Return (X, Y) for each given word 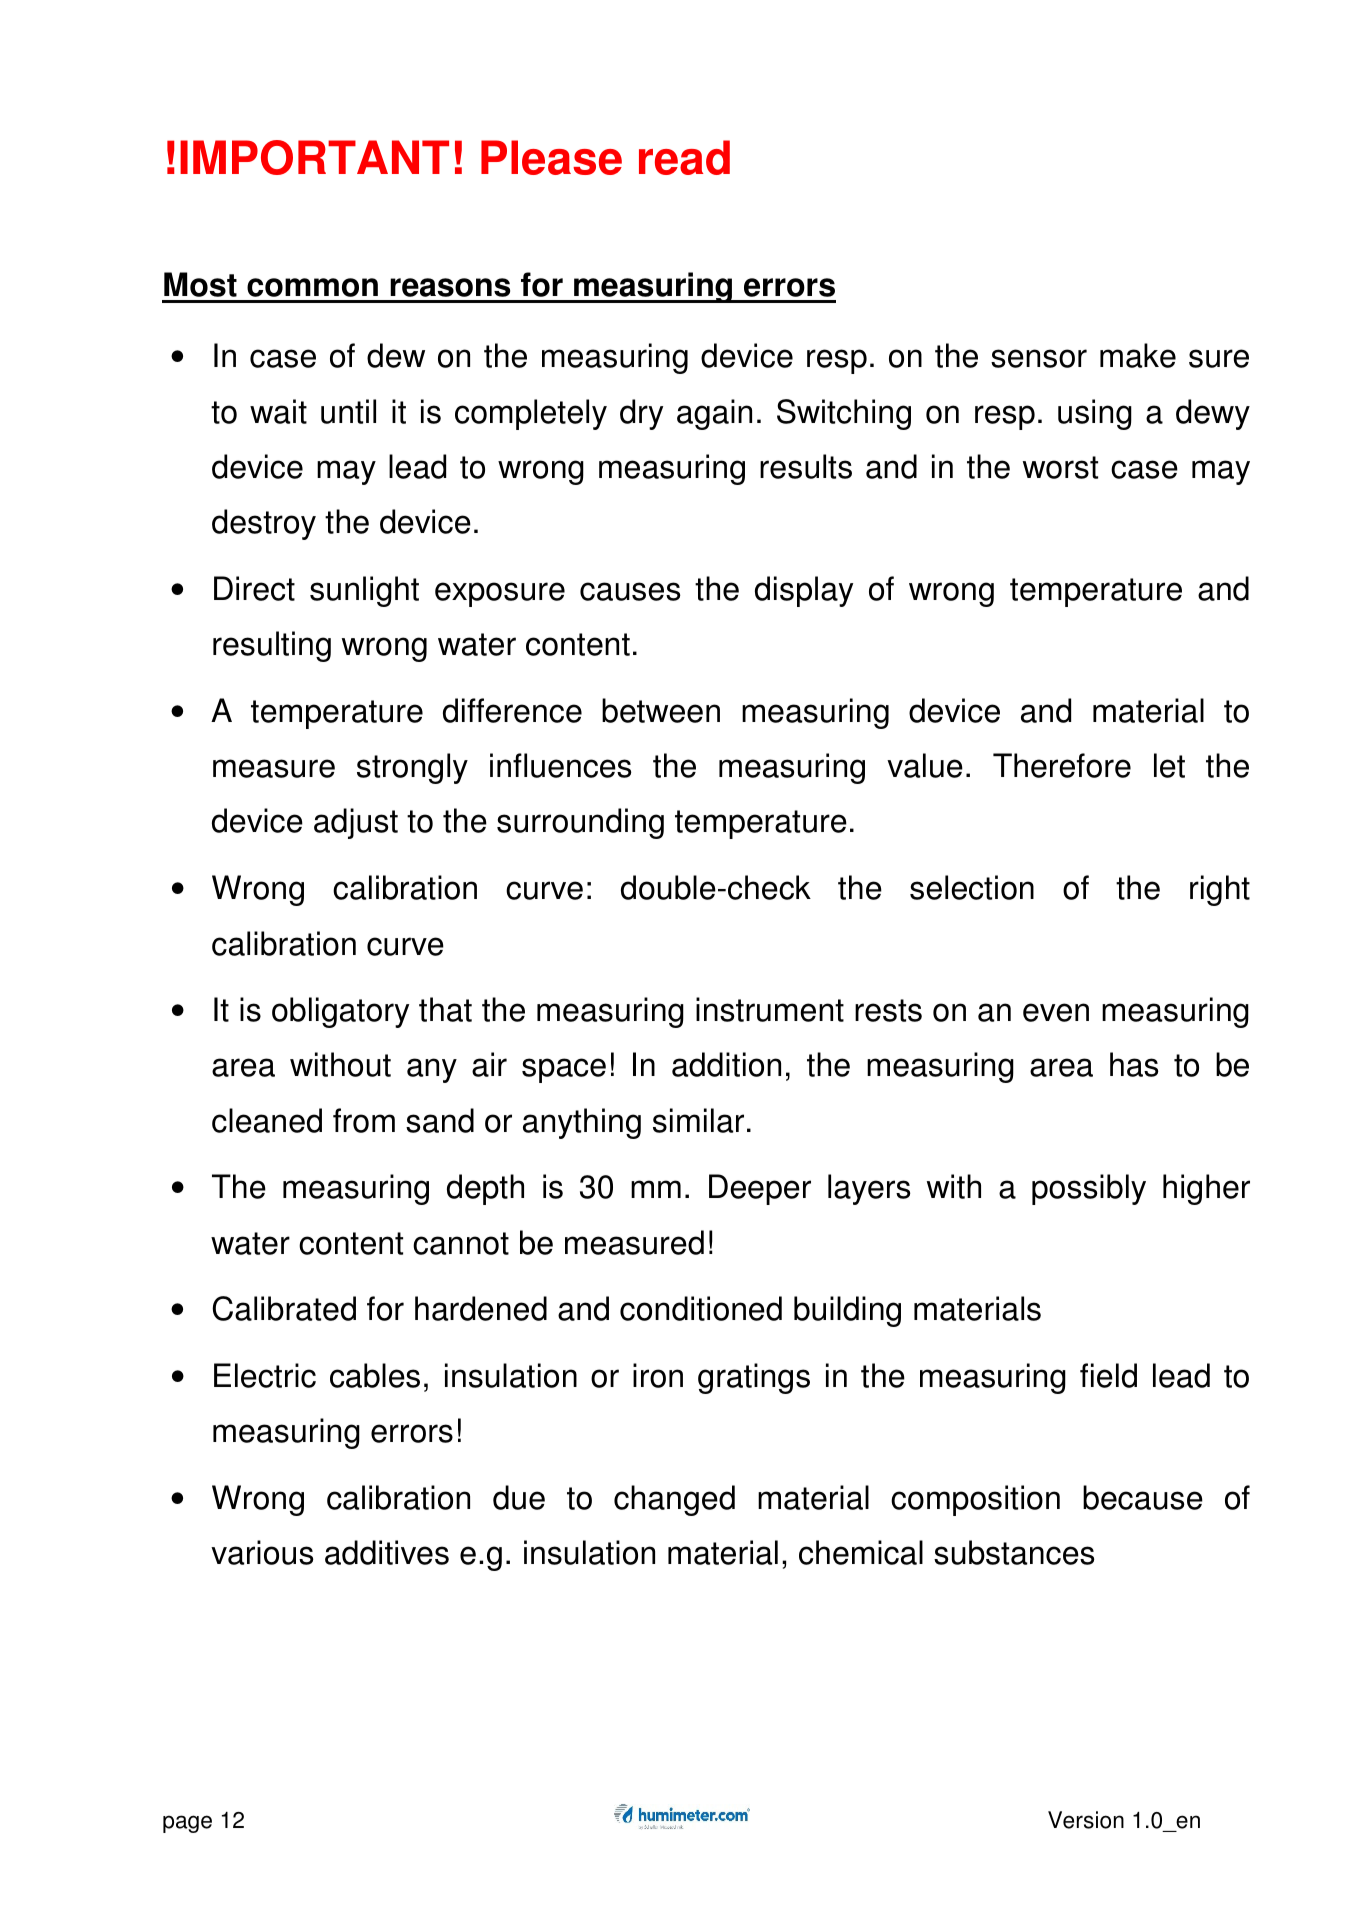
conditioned (701, 1308)
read (684, 157)
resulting (272, 646)
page (187, 1824)
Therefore (1062, 765)
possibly (1089, 1189)
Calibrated (284, 1308)
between (661, 710)
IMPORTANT (314, 157)
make (1138, 355)
